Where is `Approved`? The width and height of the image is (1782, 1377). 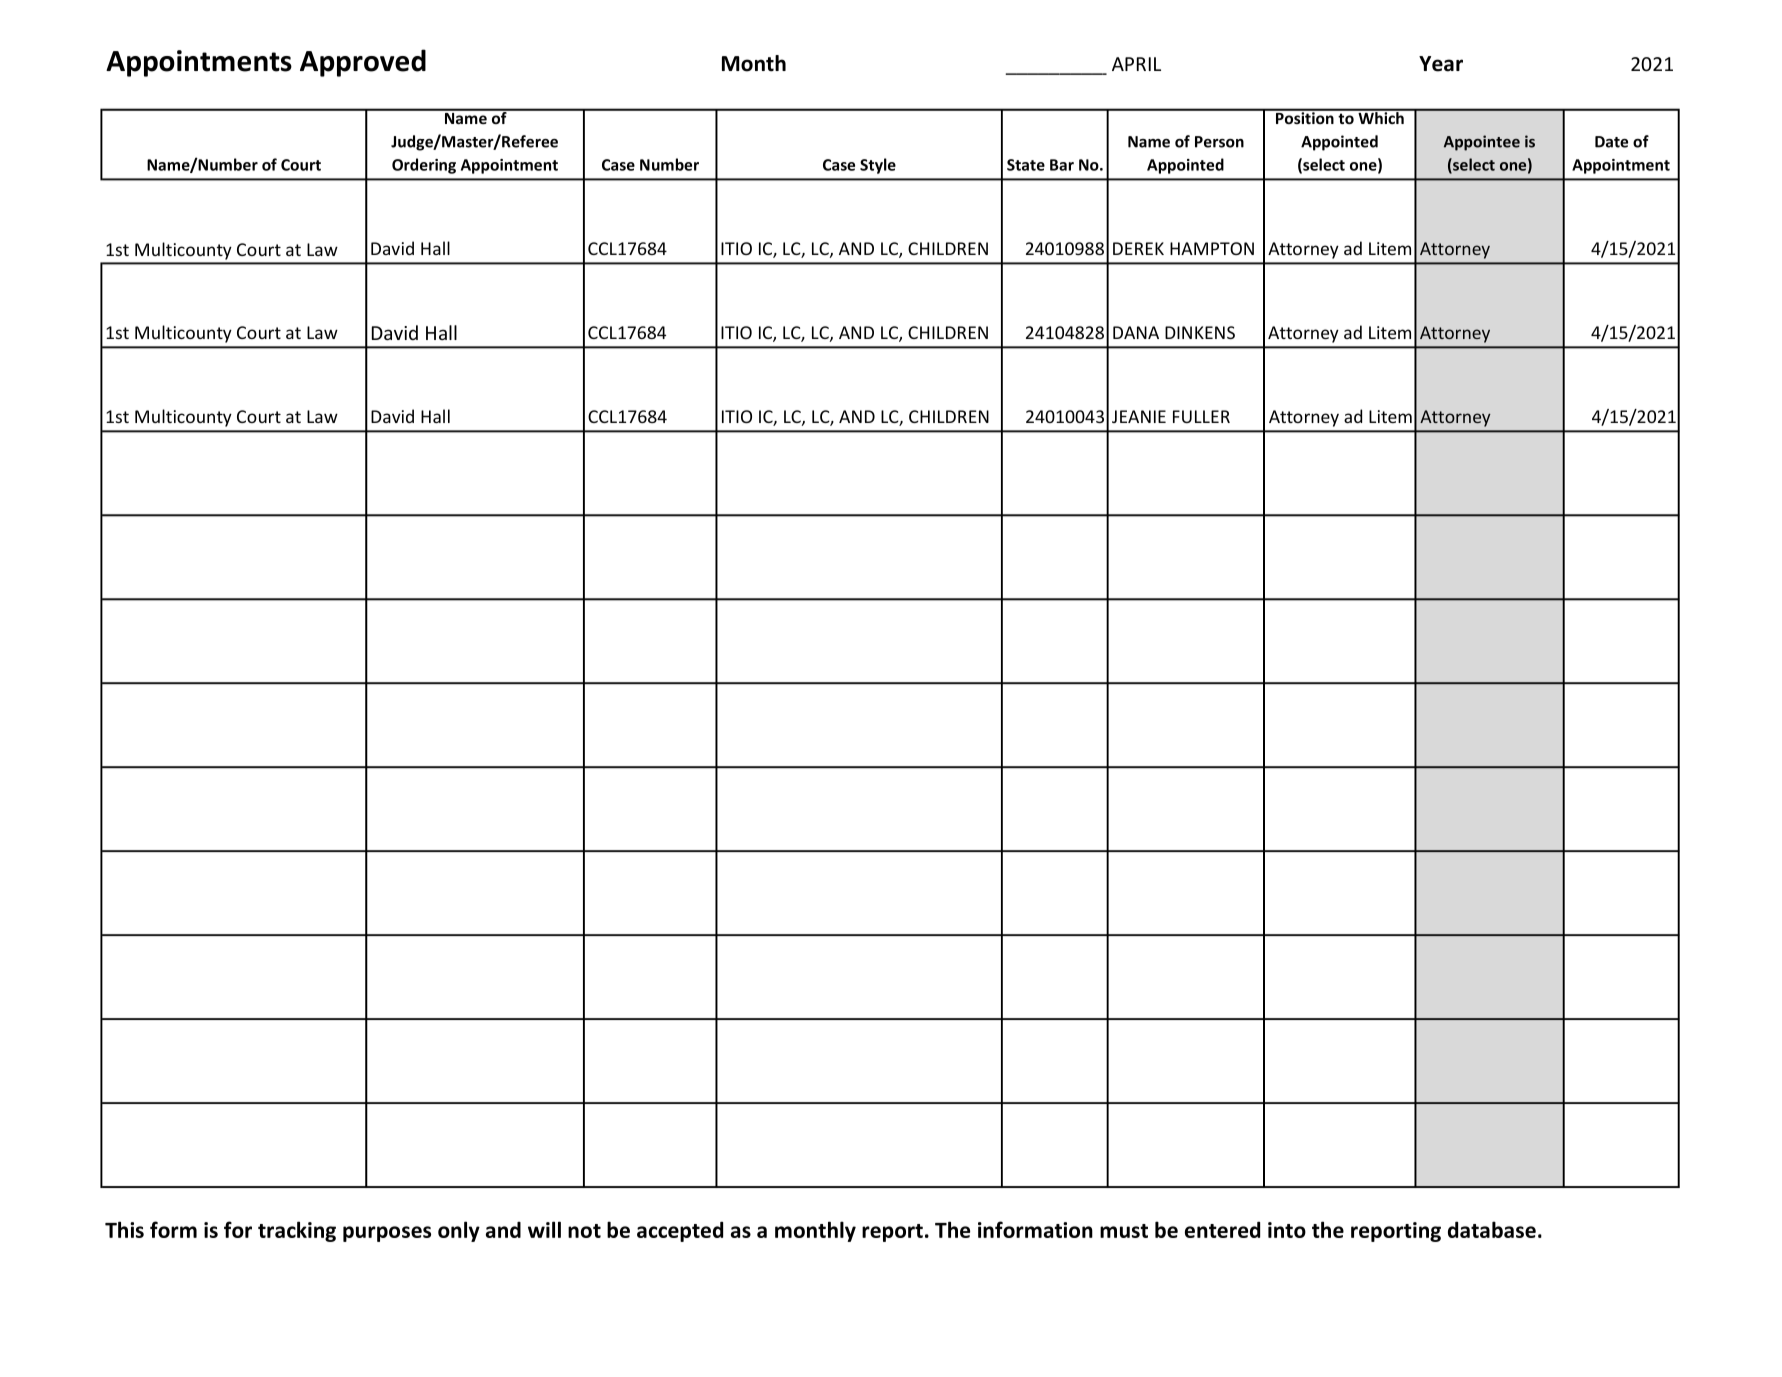 Approved is located at coordinates (363, 63).
